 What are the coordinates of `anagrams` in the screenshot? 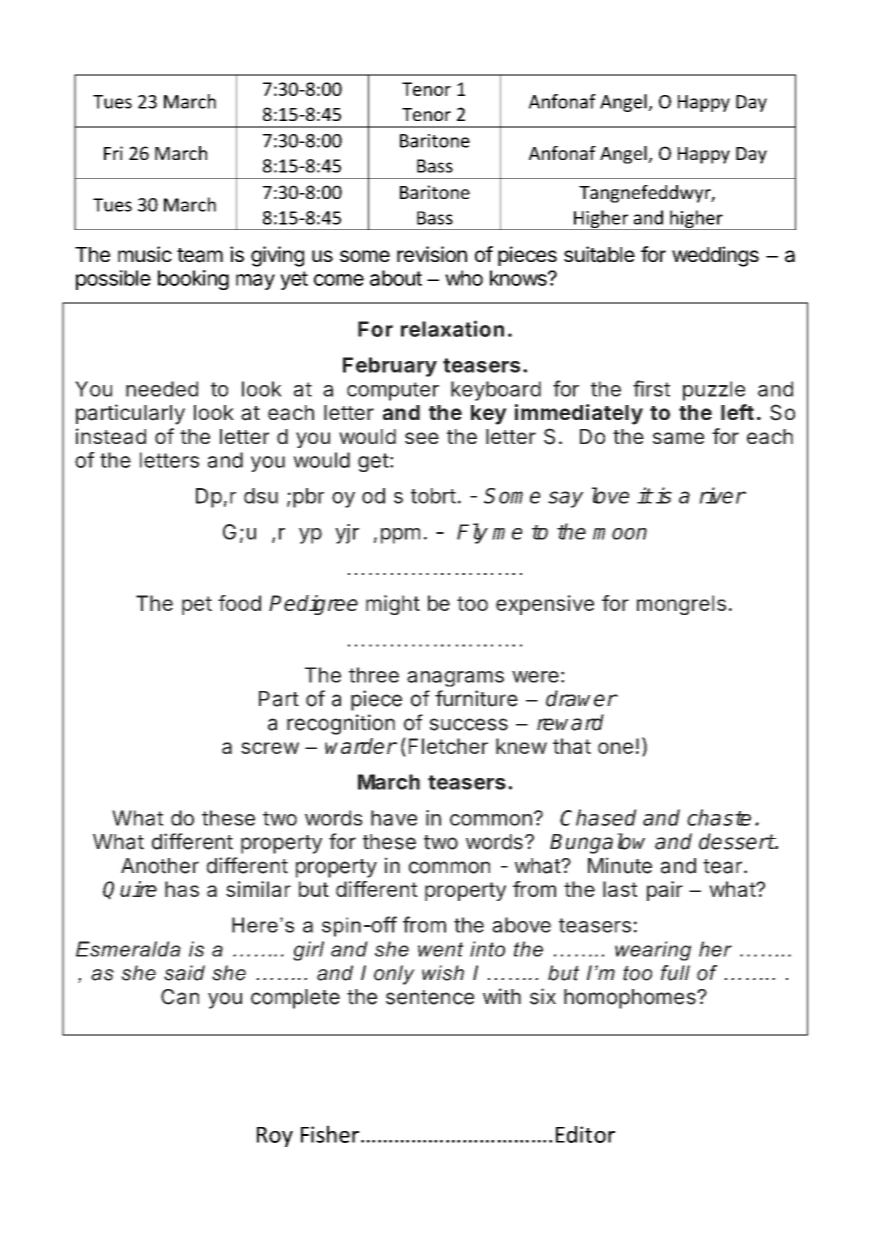 It's located at (455, 679).
